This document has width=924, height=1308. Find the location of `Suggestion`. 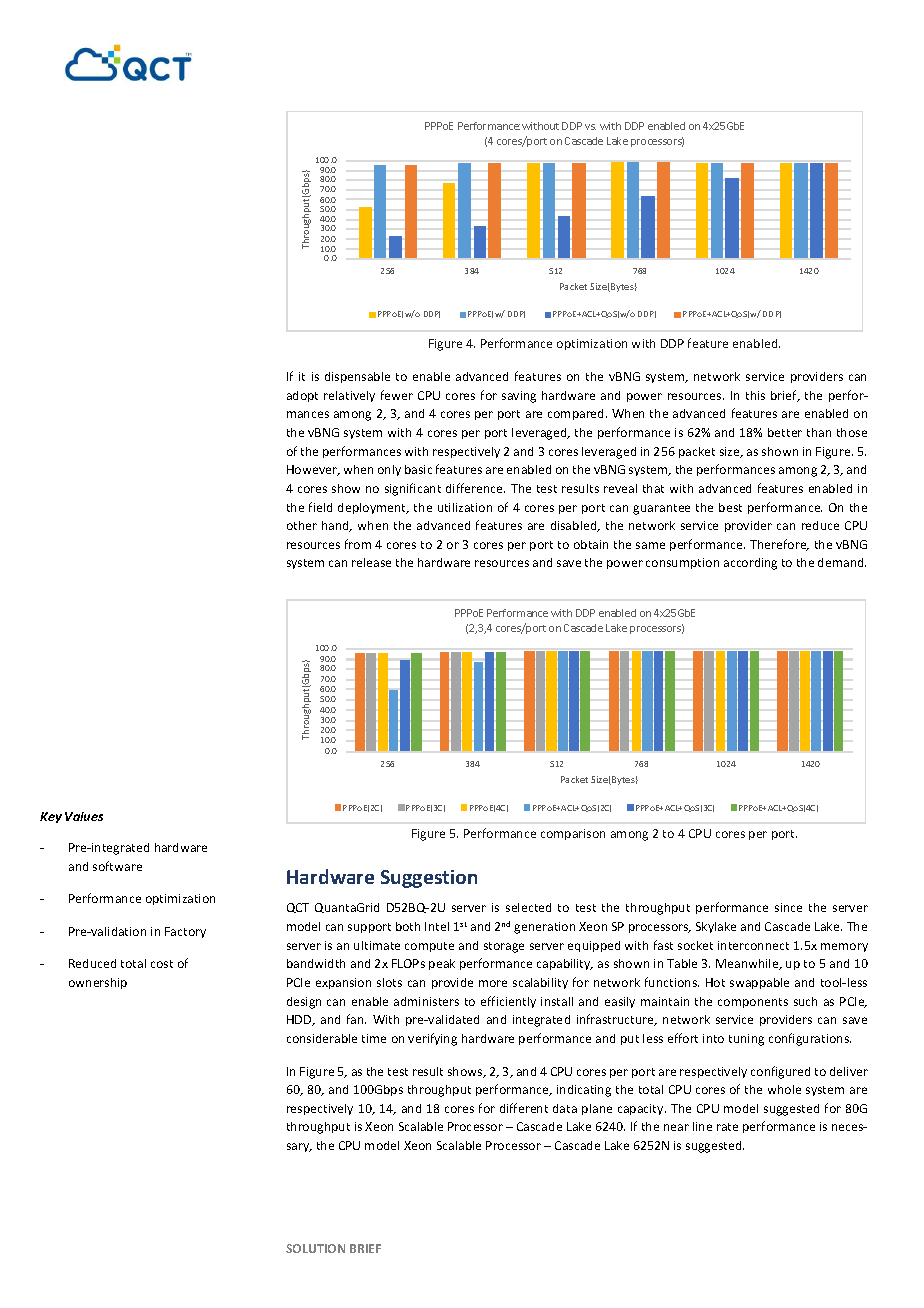

Suggestion is located at coordinates (429, 879).
